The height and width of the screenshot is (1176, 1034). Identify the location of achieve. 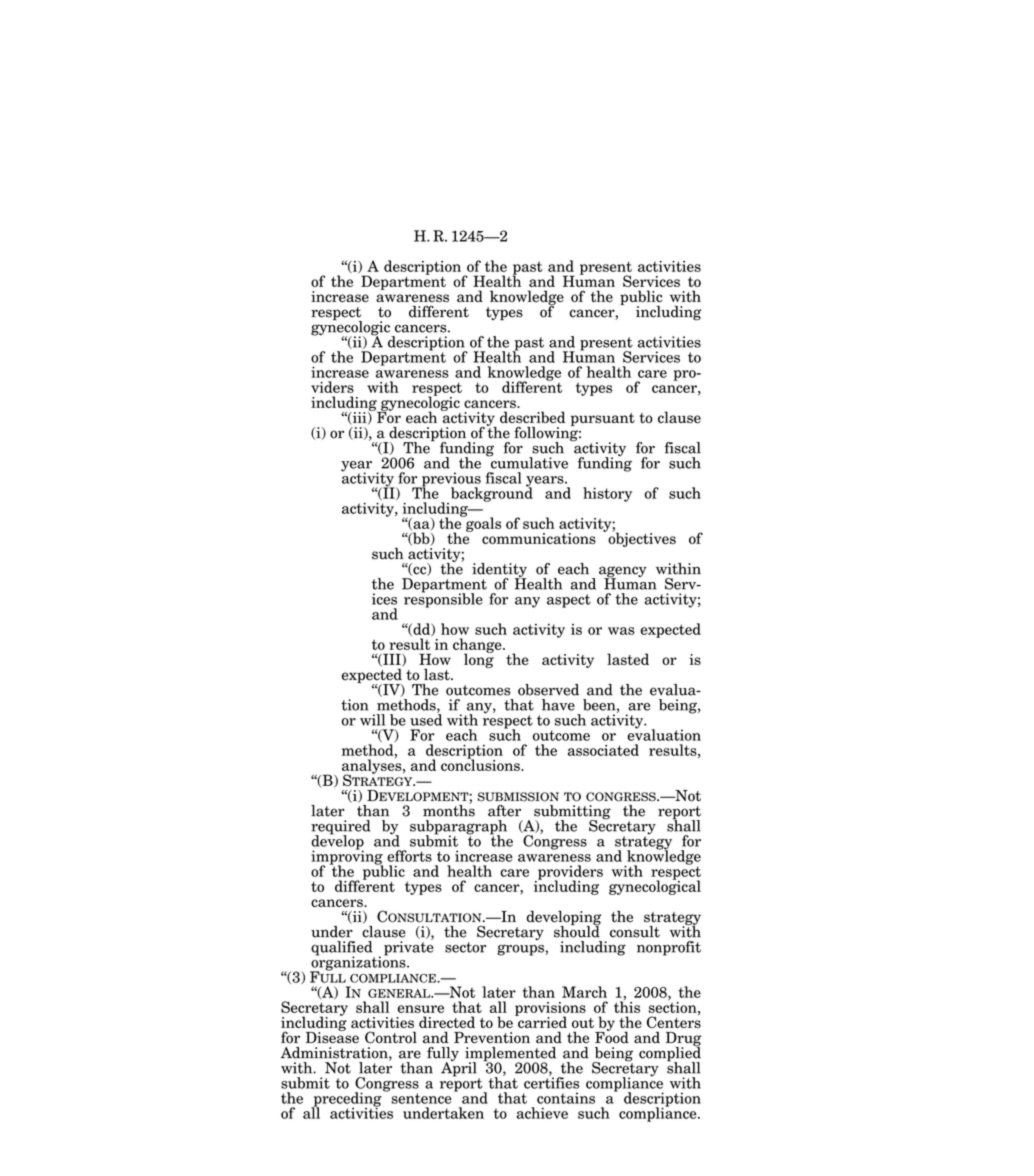
(542, 1113).
